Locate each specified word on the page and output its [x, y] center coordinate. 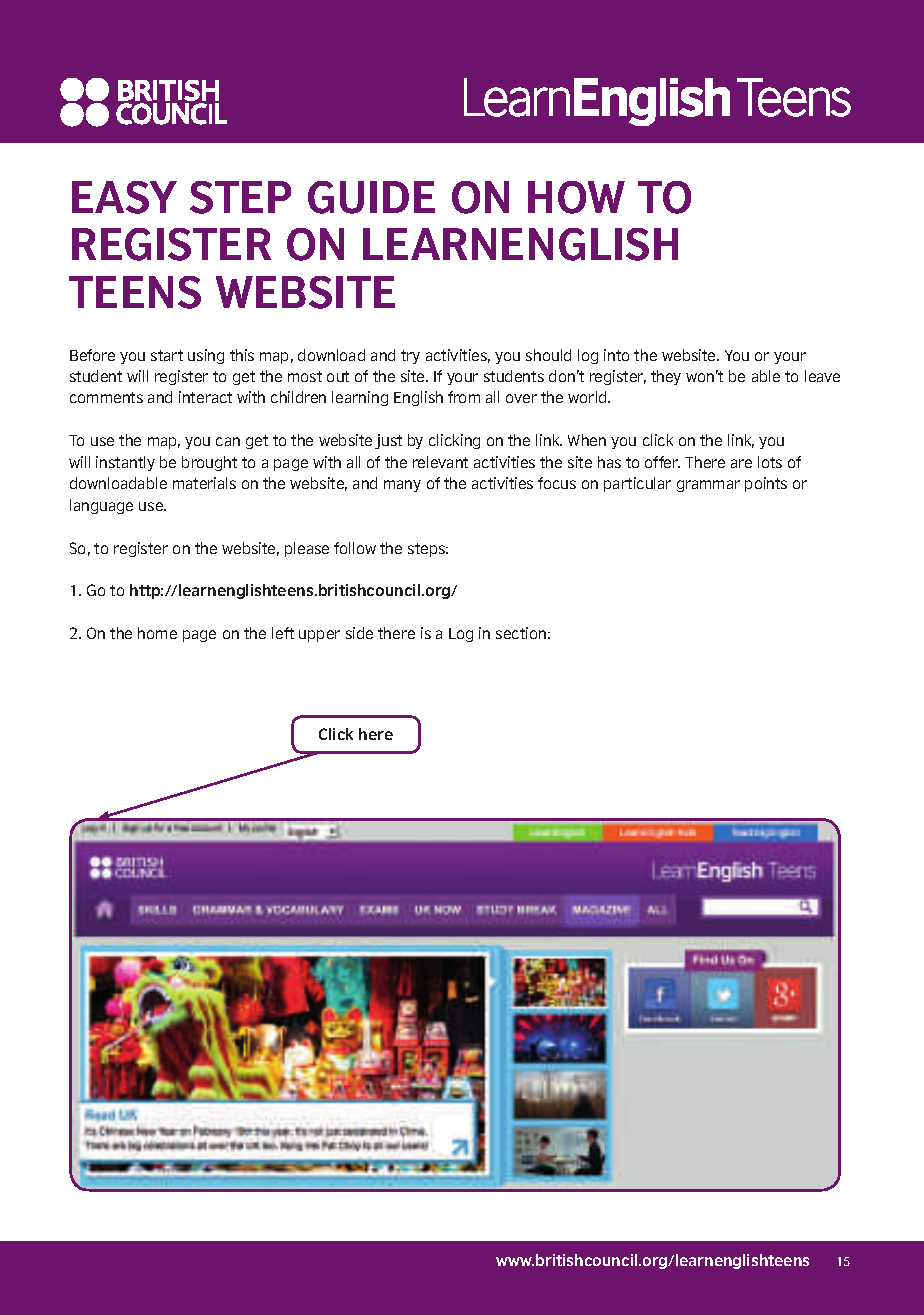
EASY [124, 197]
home [157, 633]
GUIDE [371, 197]
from [464, 397]
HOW [576, 197]
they [666, 377]
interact [205, 397]
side [359, 633]
